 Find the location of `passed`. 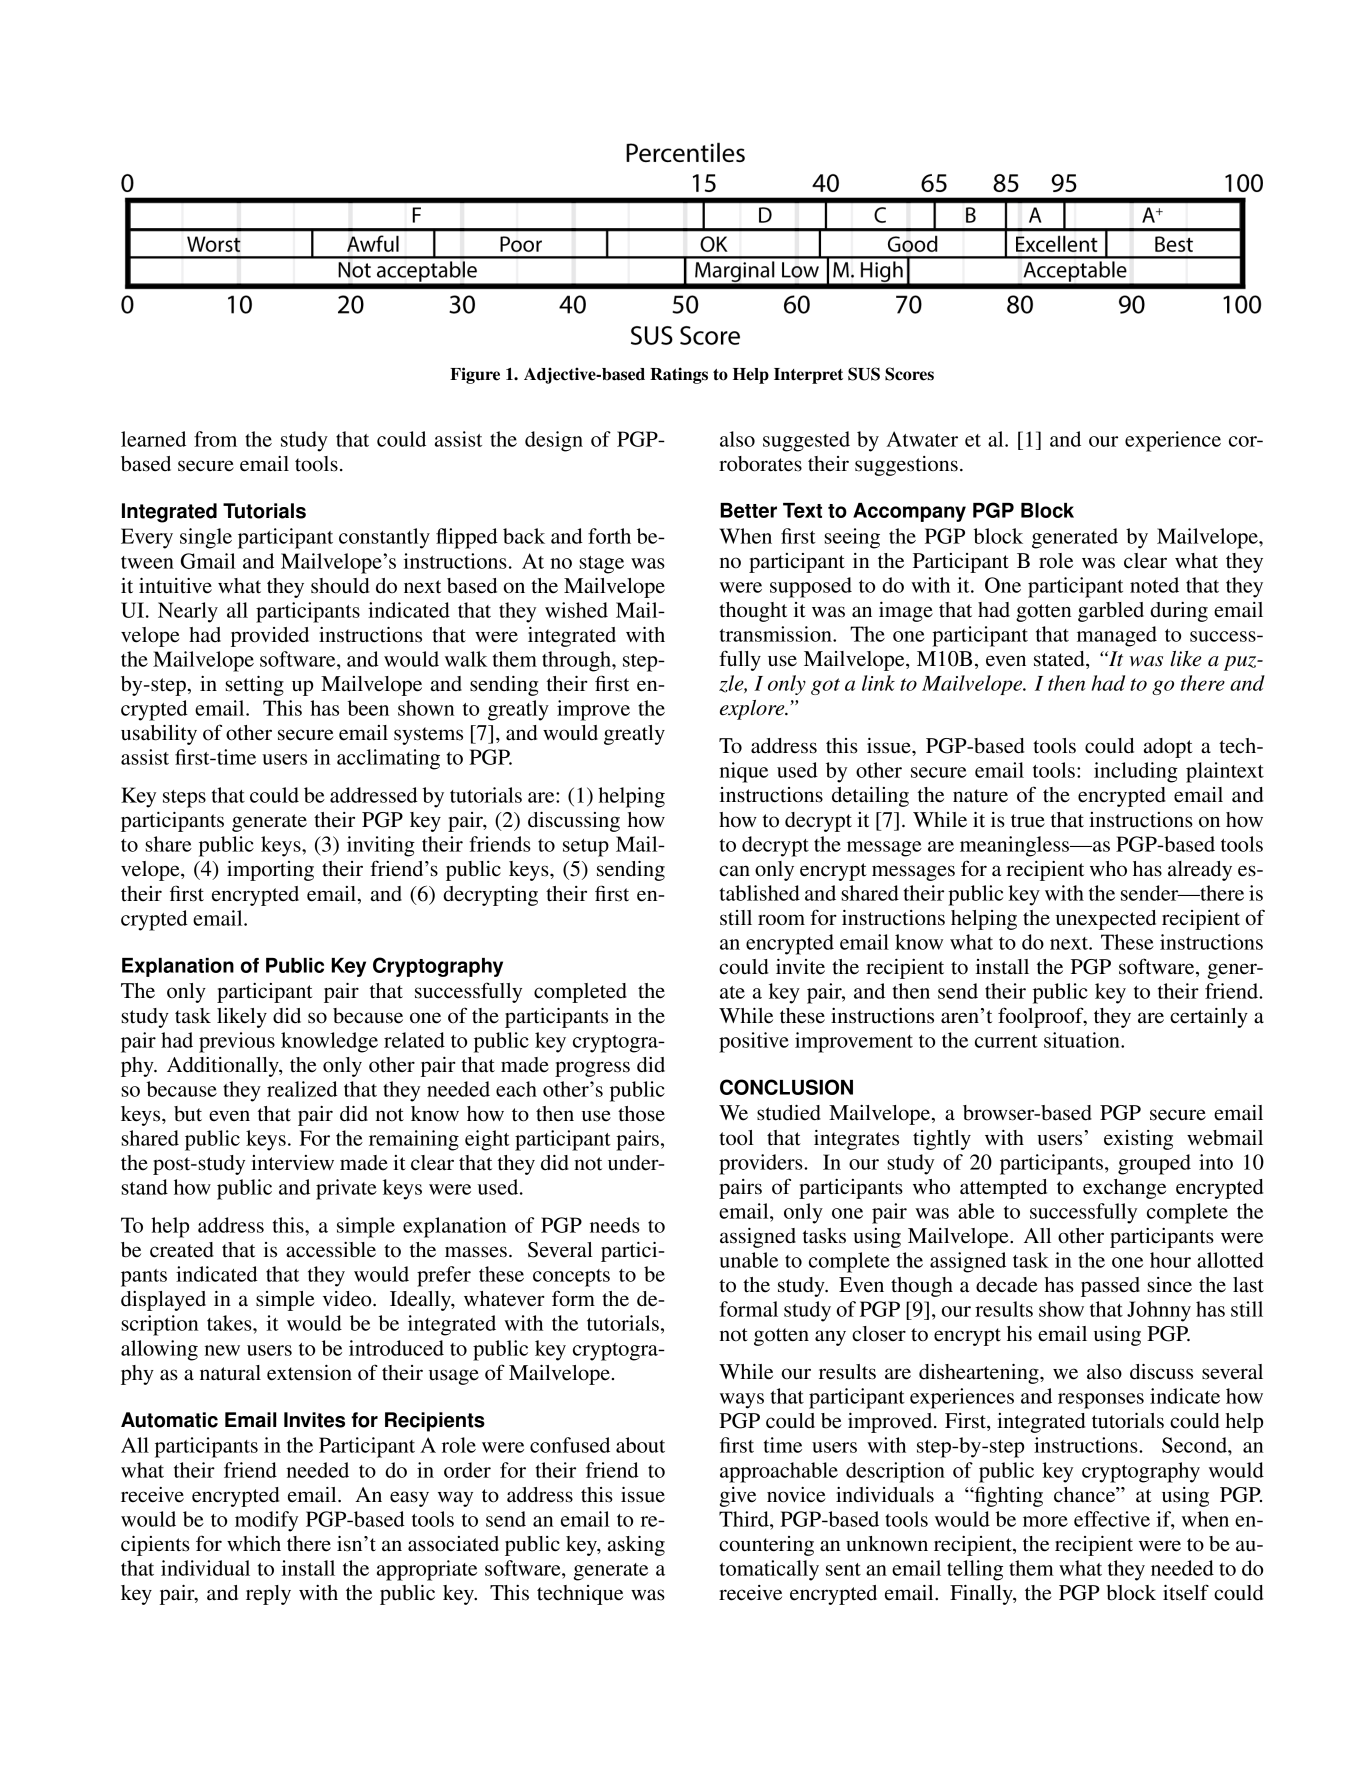

passed is located at coordinates (1110, 1287).
